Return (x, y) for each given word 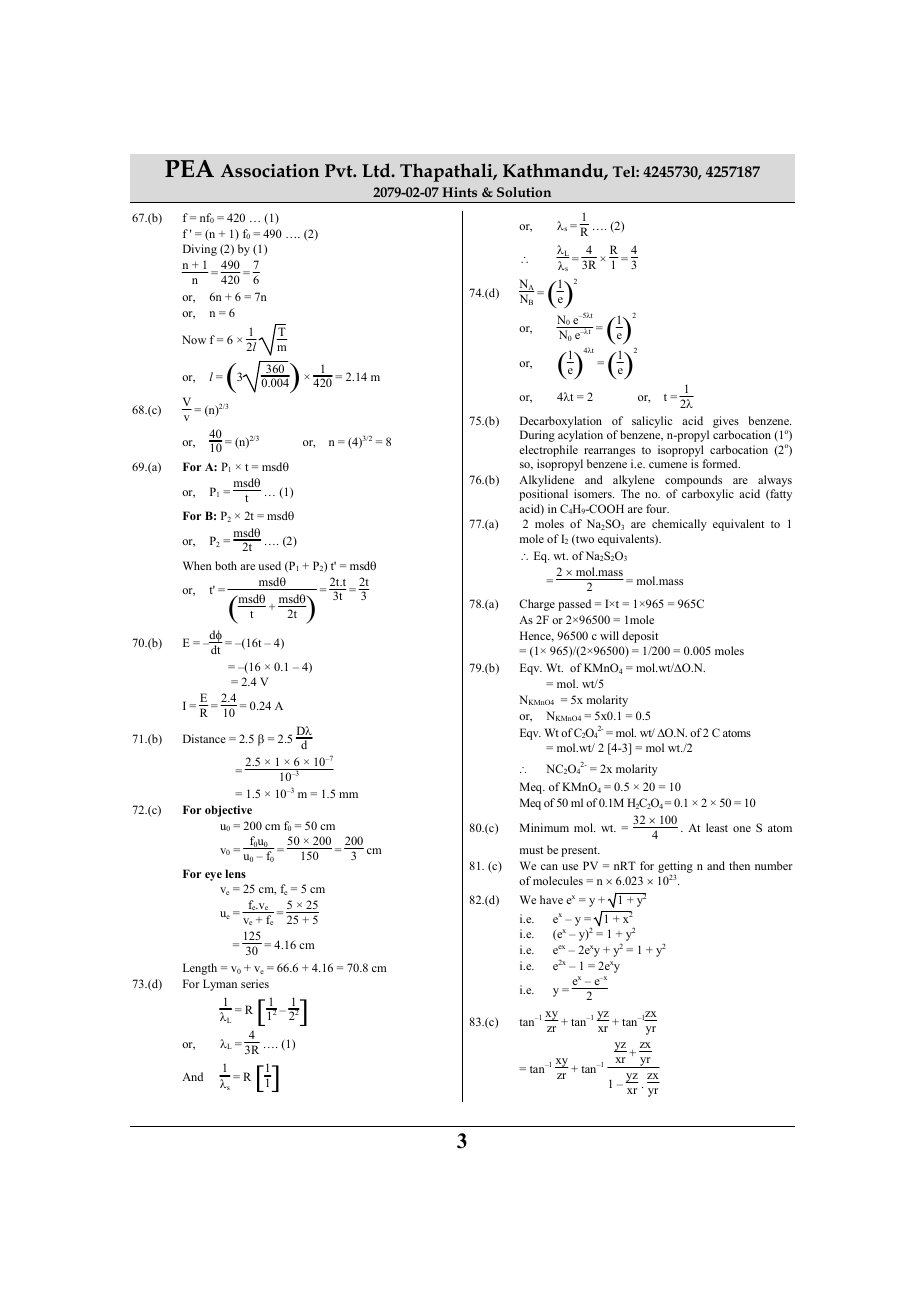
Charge (537, 605)
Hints (459, 192)
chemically (679, 525)
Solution (524, 192)
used (269, 565)
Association (270, 171)
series (255, 983)
